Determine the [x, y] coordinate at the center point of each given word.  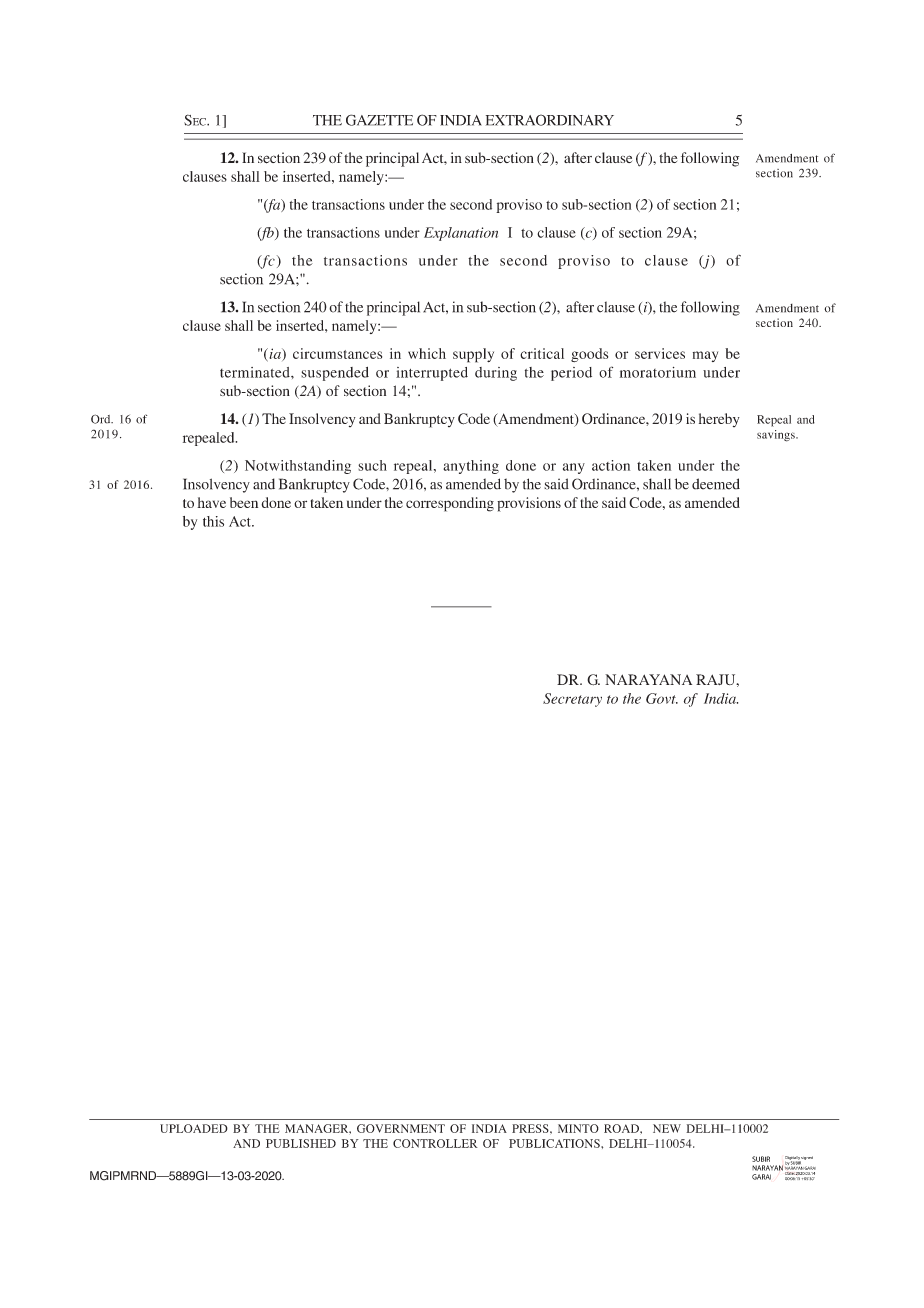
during [496, 374]
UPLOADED [194, 1128]
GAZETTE [379, 120]
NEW [667, 1128]
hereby [719, 420]
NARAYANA [648, 679]
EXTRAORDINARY [550, 120]
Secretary [572, 700]
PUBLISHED [301, 1143]
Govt [662, 698]
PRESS [531, 1128]
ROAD [622, 1128]
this [213, 521]
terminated [256, 372]
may [705, 356]
